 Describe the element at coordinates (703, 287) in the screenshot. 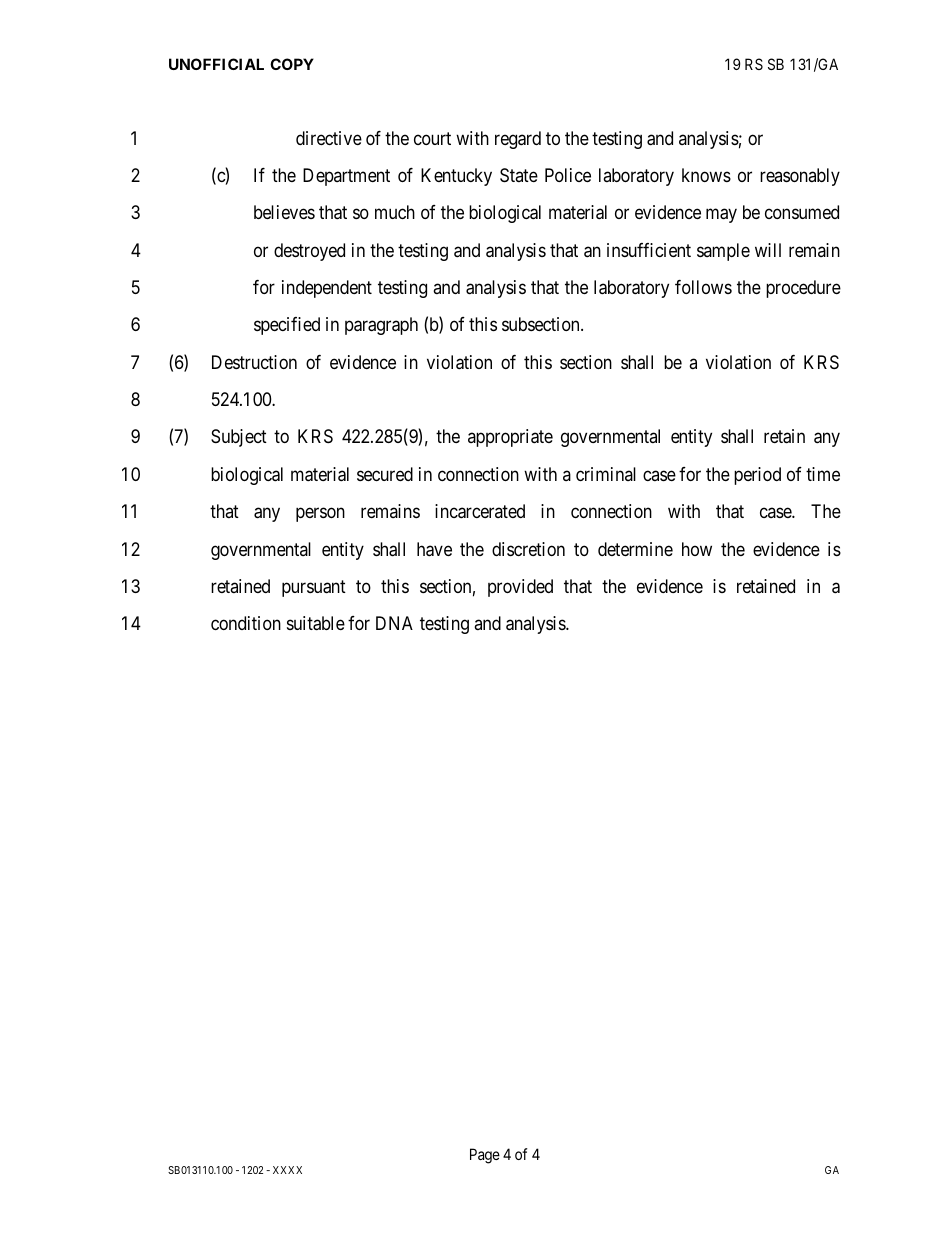

I see `follows` at that location.
